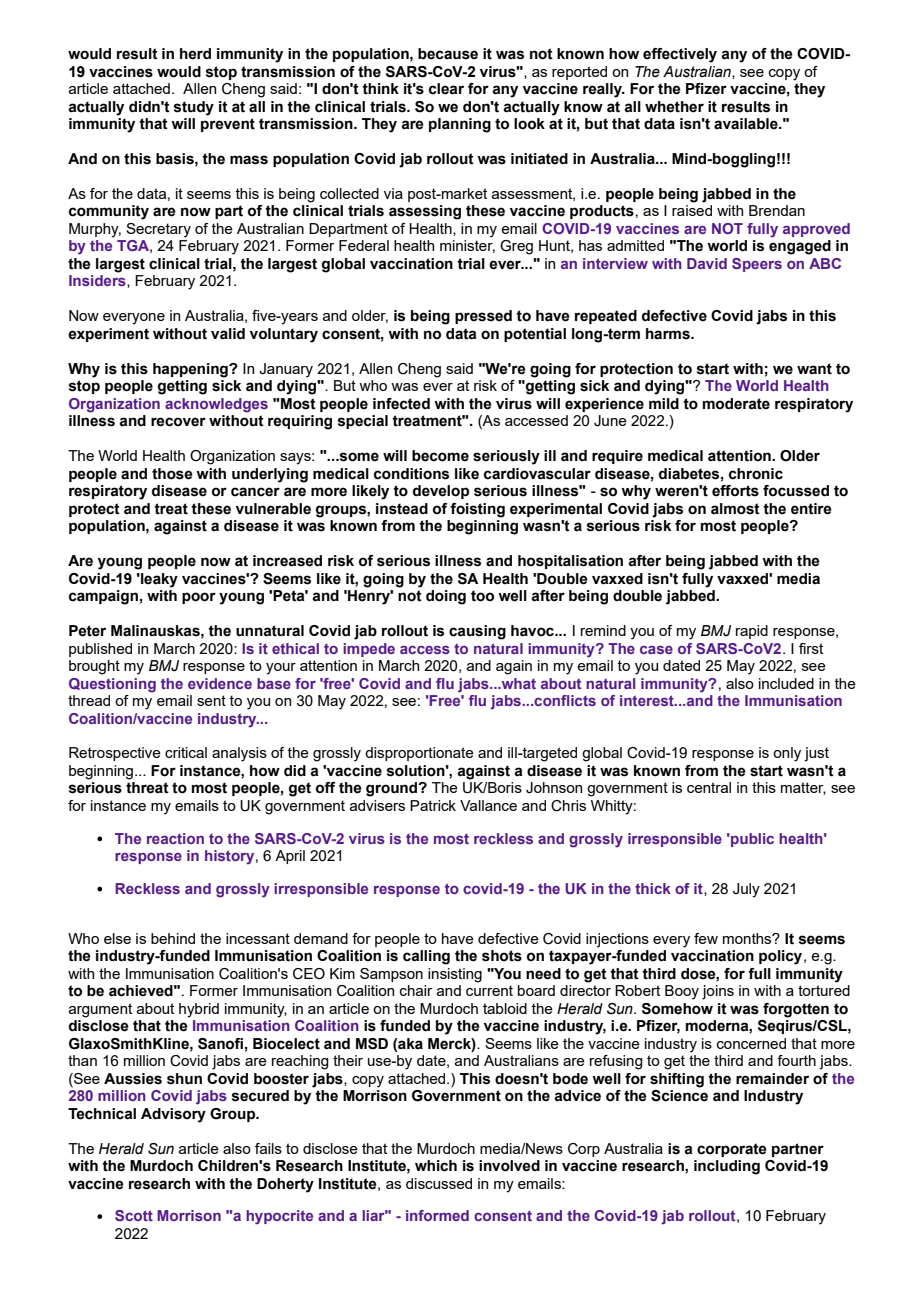  What do you see at coordinates (419, 754) in the screenshot?
I see `disproportionate` at bounding box center [419, 754].
